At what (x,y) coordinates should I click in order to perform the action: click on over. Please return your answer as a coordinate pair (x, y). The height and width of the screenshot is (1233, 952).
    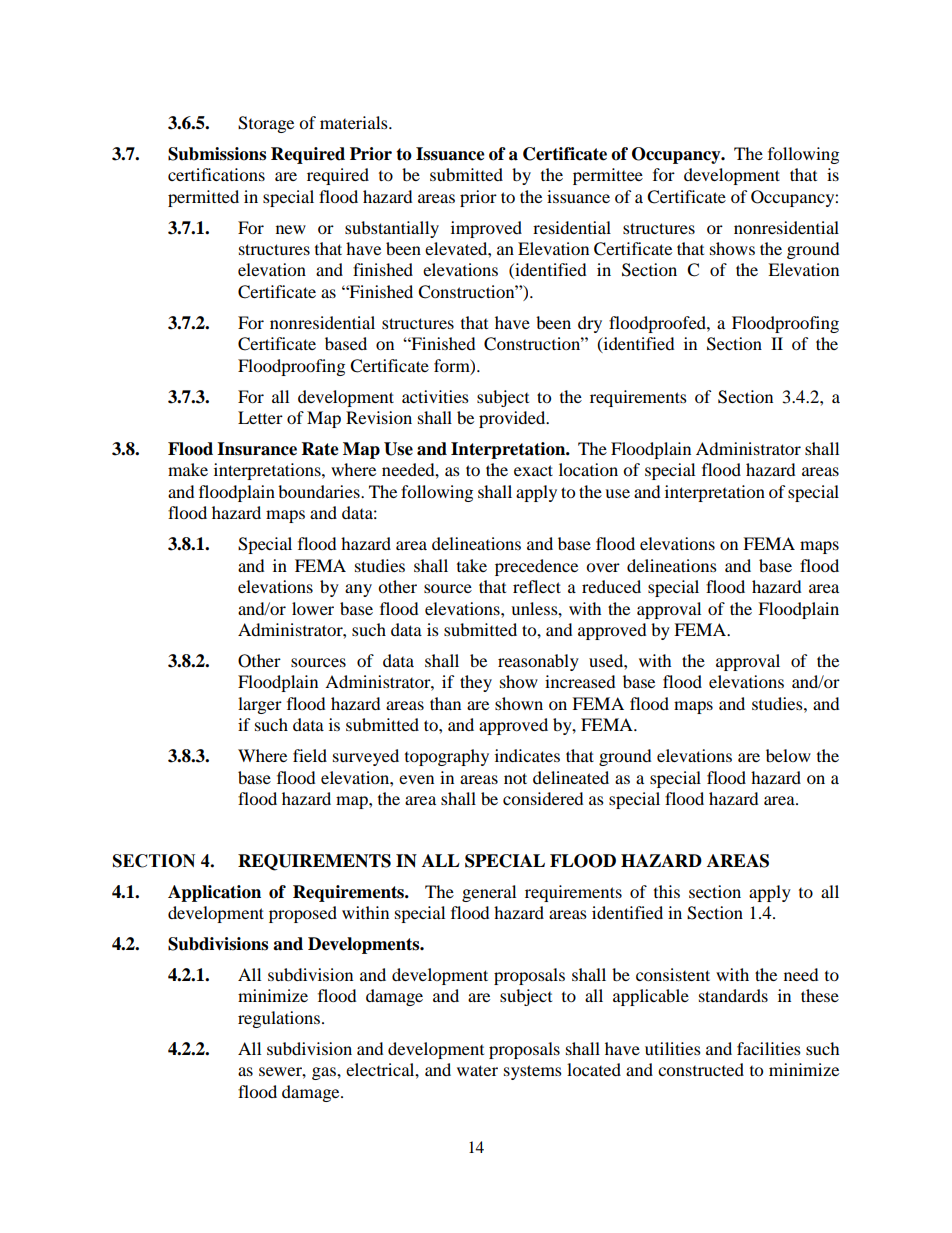
    Looking at the image, I should click on (603, 567).
